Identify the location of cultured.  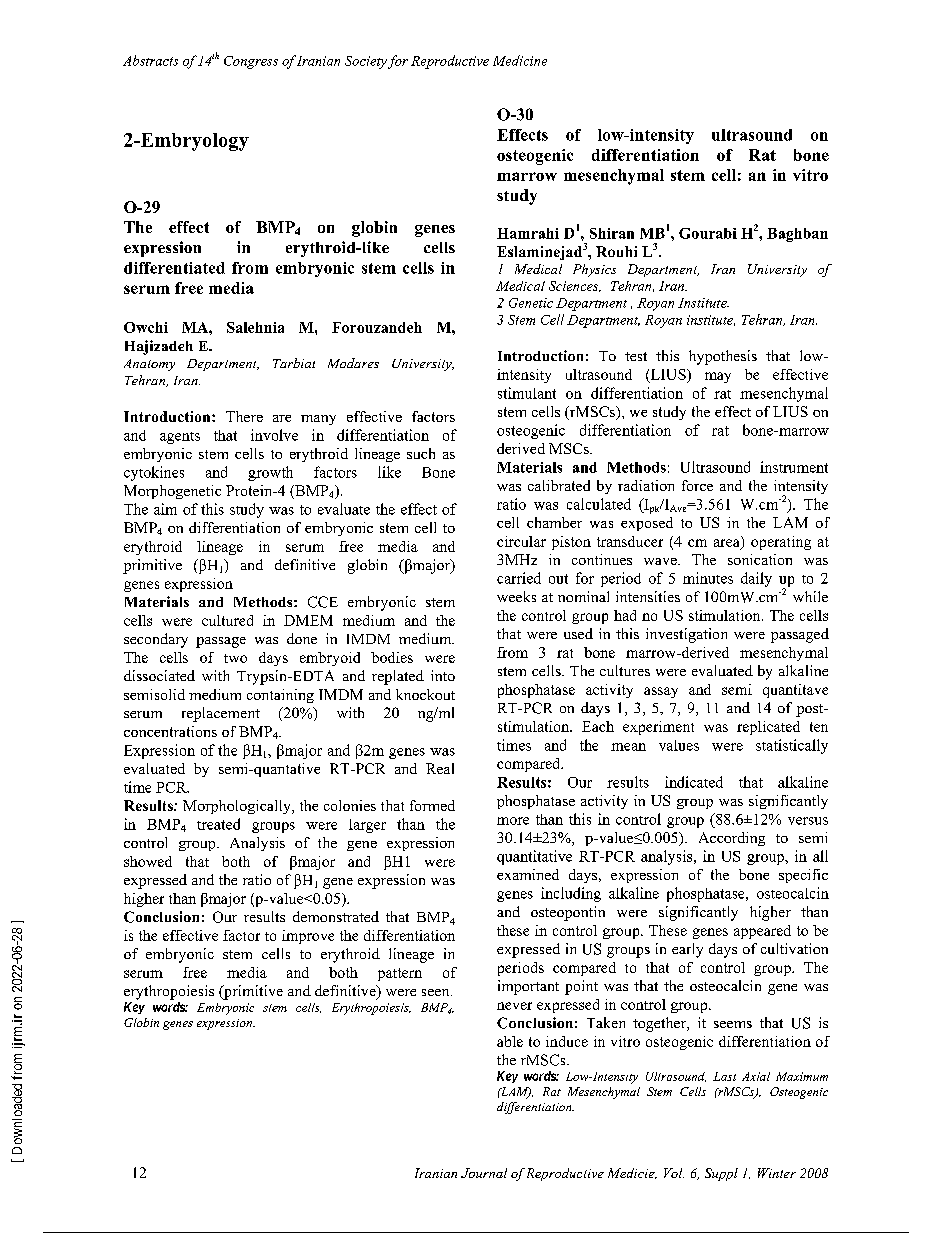
(227, 620).
